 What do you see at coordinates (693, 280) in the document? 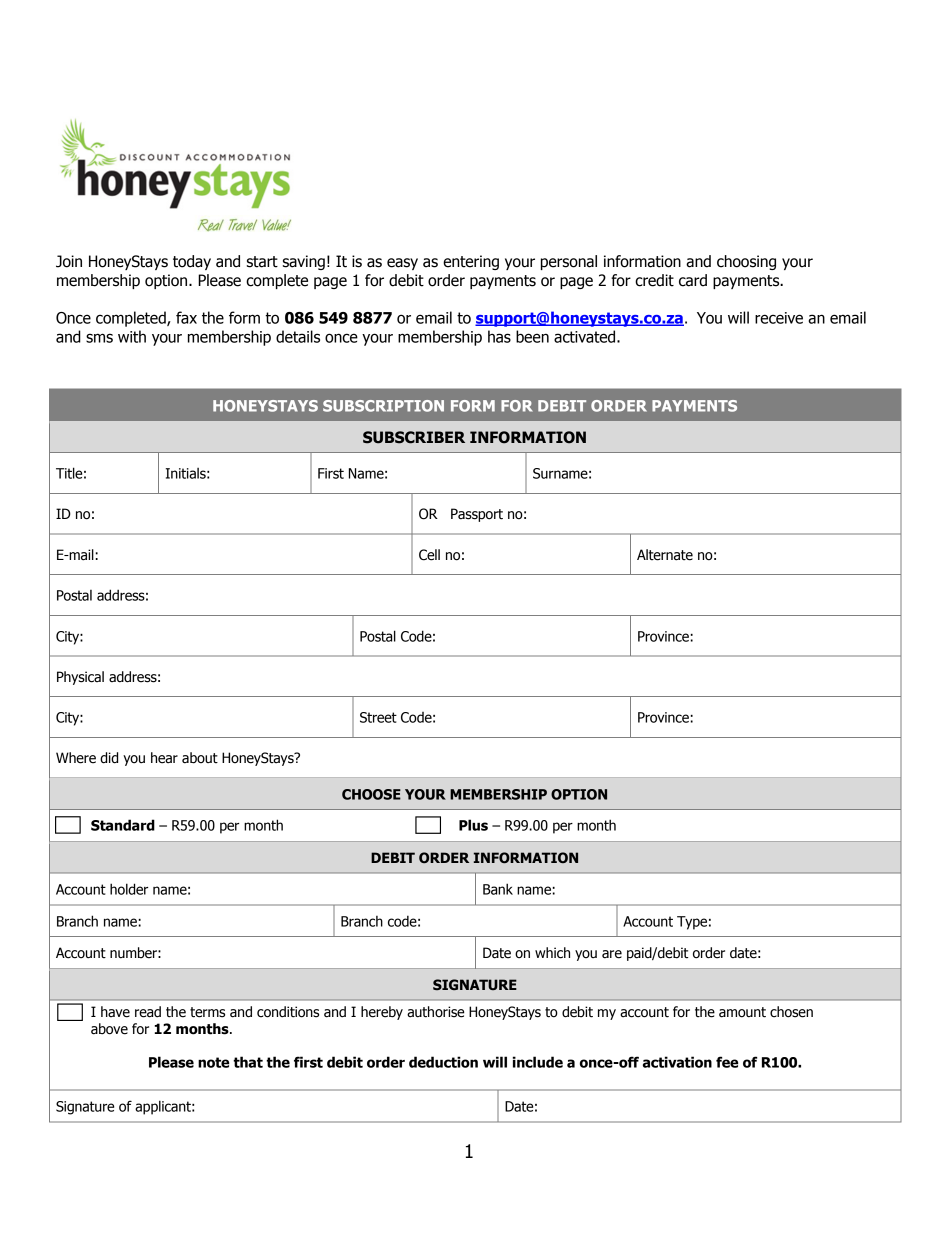
I see `card` at bounding box center [693, 280].
